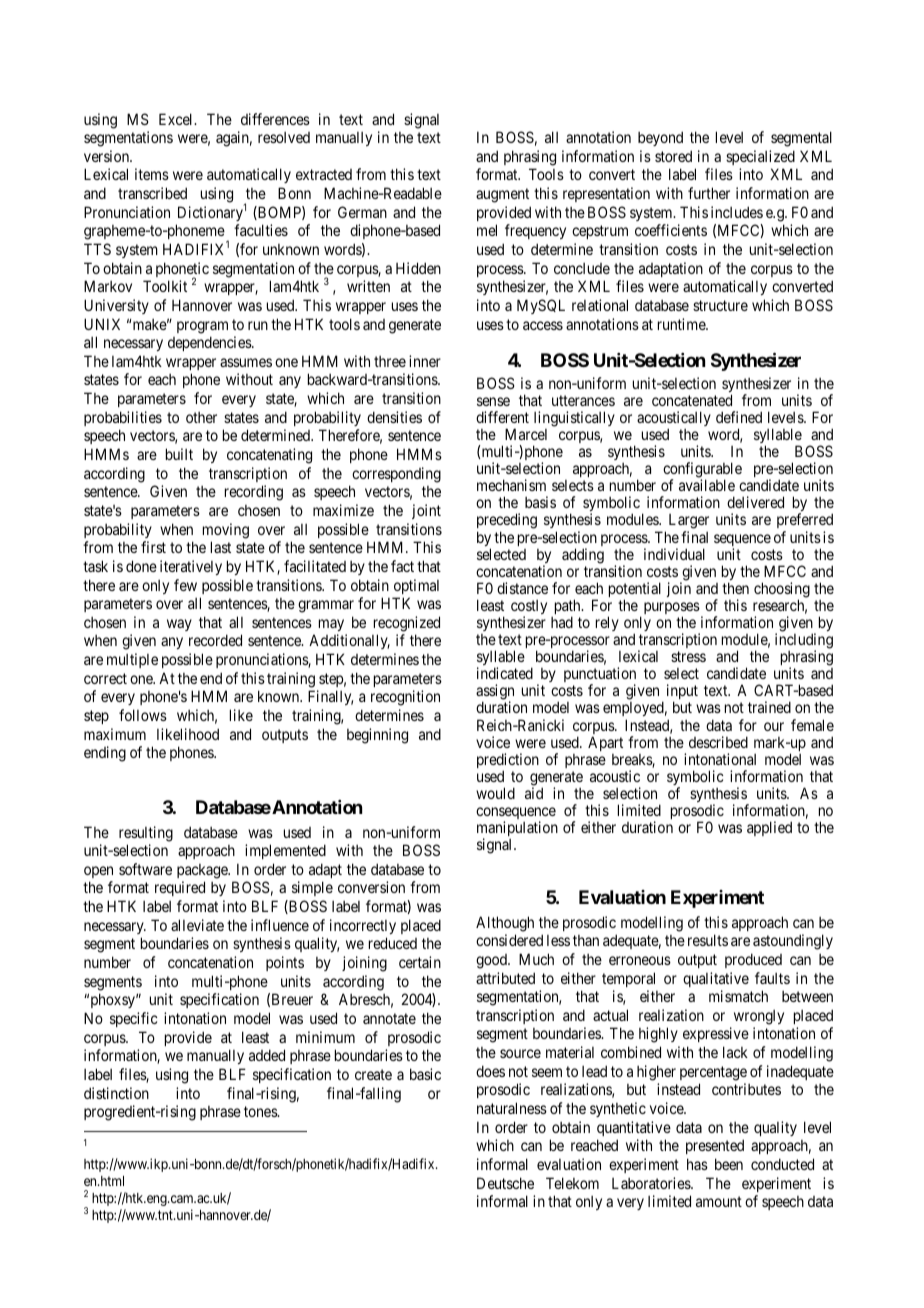 This screenshot has width=924, height=1308. Describe the element at coordinates (502, 195) in the screenshot. I see `augment` at that location.
